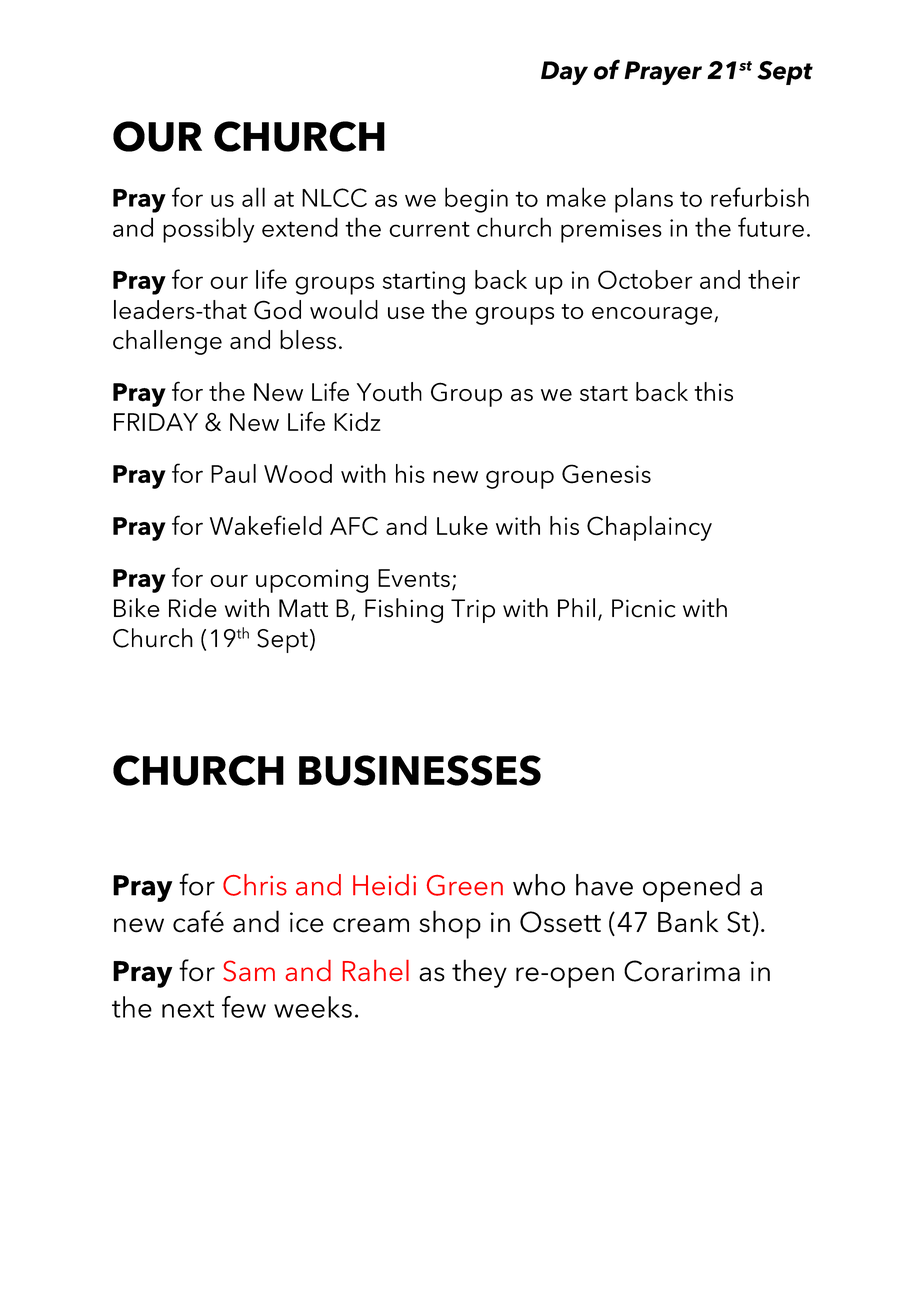 The height and width of the screenshot is (1308, 924). Describe the element at coordinates (255, 885) in the screenshot. I see `Chris` at that location.
